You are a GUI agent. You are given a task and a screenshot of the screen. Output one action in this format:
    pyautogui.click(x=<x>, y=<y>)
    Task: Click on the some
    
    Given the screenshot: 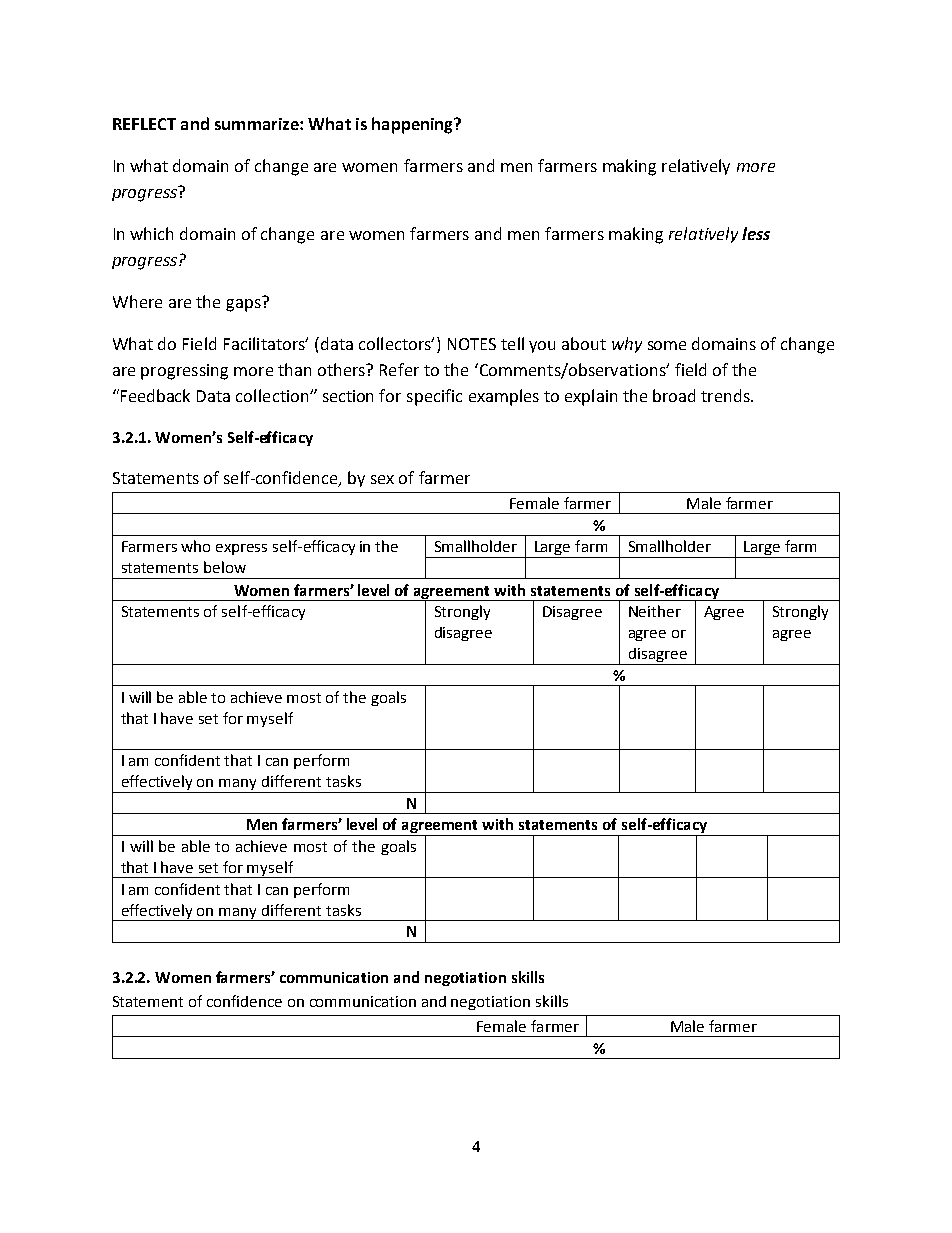 What is the action you would take?
    pyautogui.click(x=667, y=345)
